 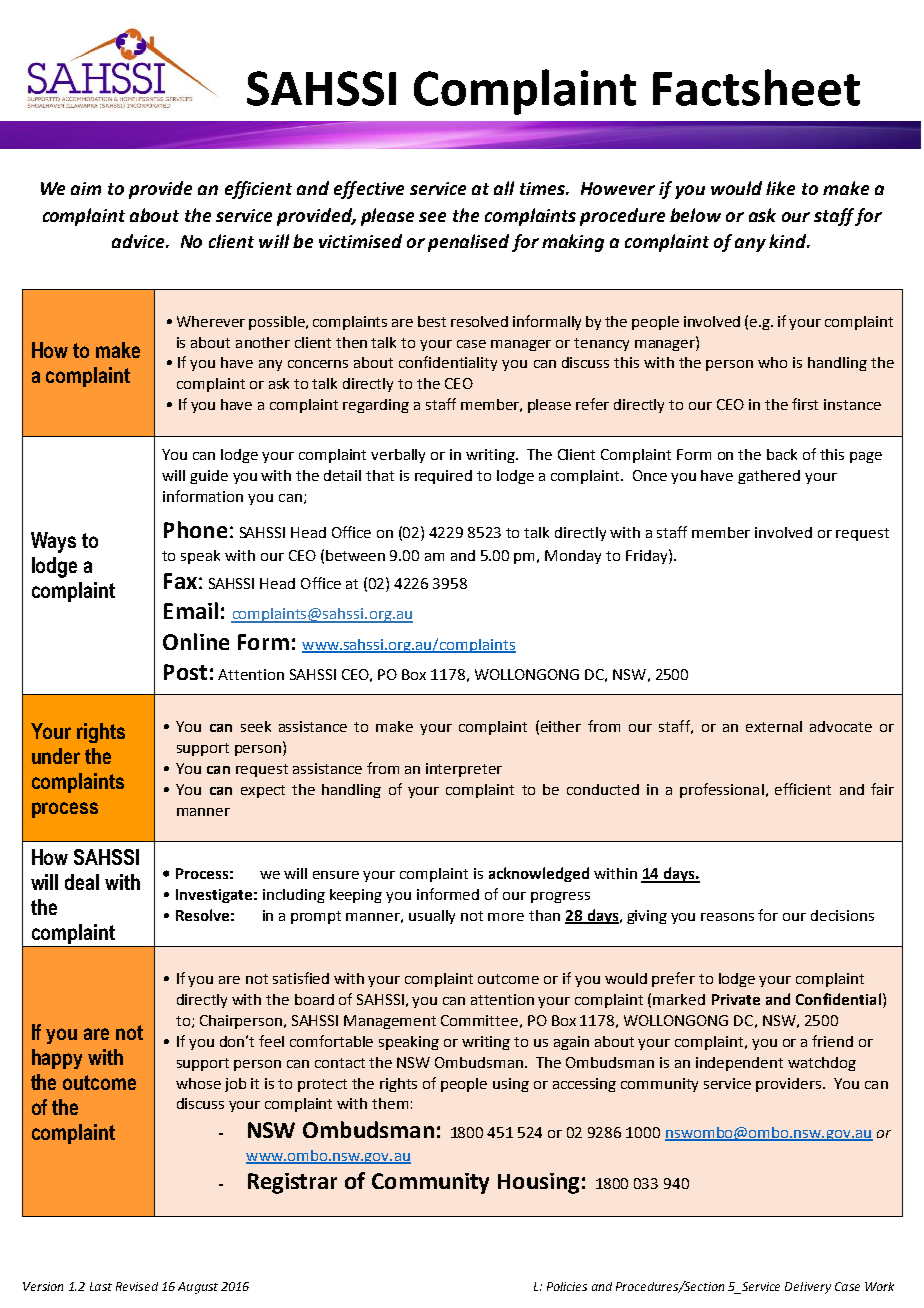 I want to click on aim, so click(x=86, y=188).
